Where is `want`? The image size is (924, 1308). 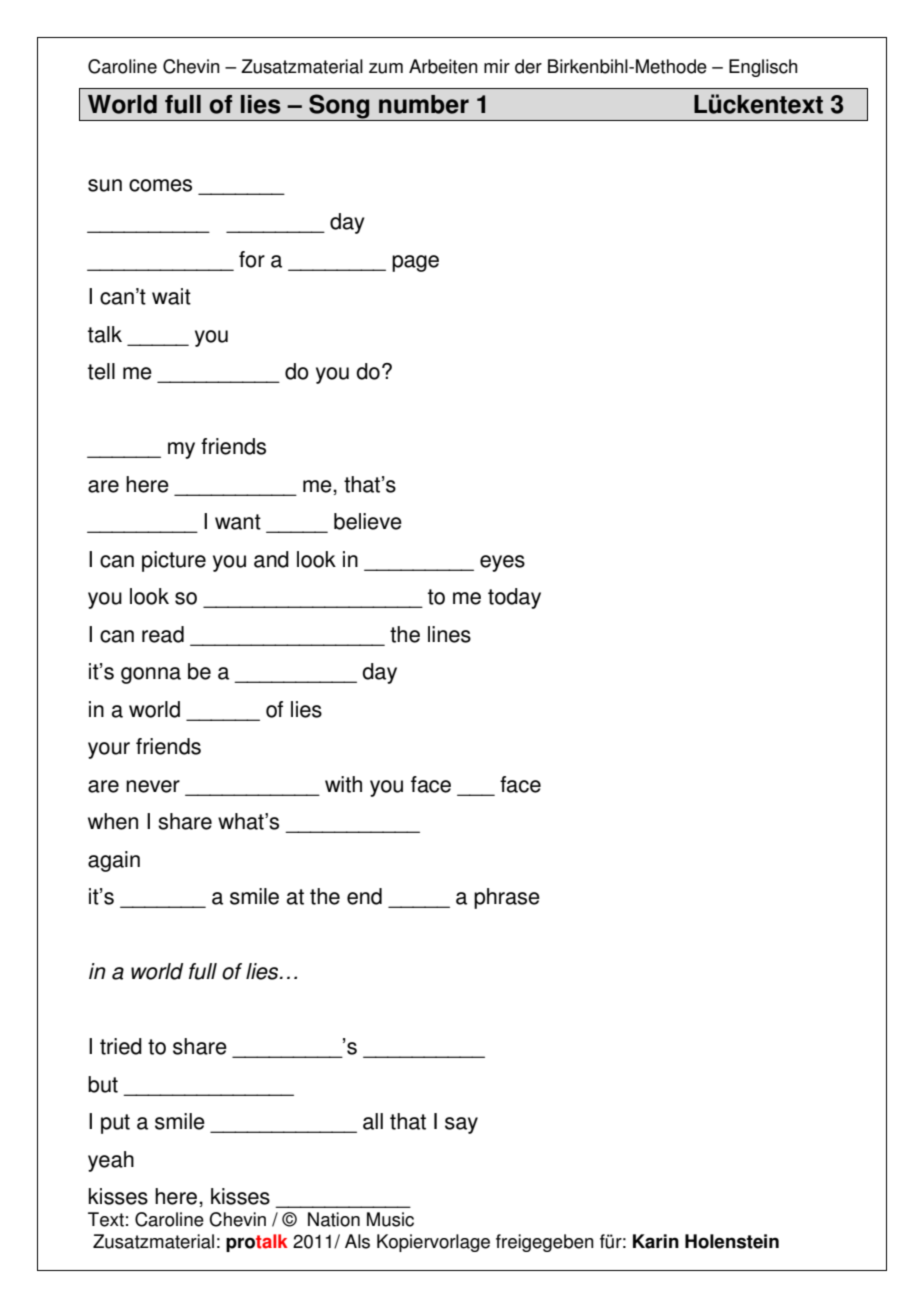
want is located at coordinates (238, 522).
